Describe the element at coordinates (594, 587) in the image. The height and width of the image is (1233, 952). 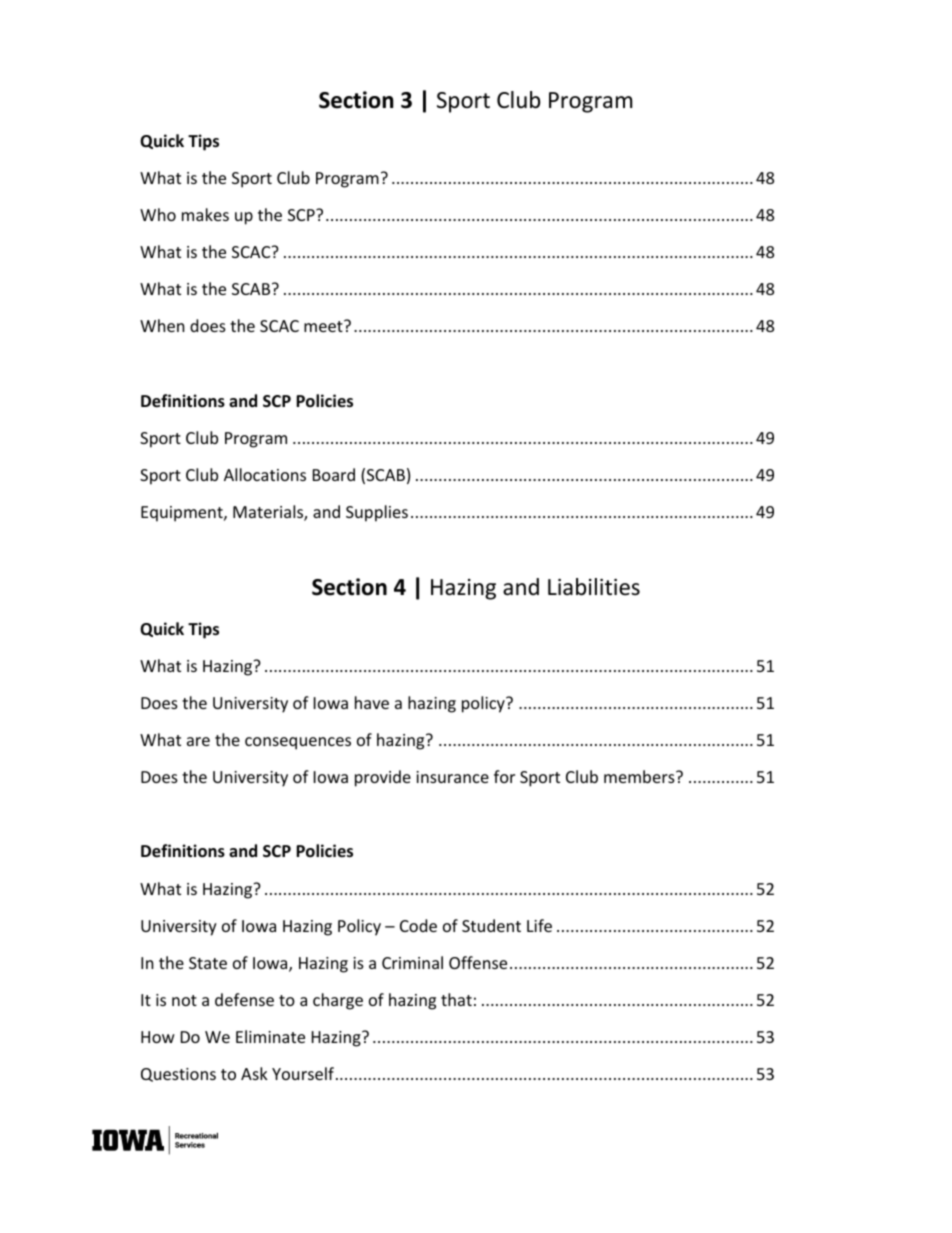
I see `Liabilities` at that location.
